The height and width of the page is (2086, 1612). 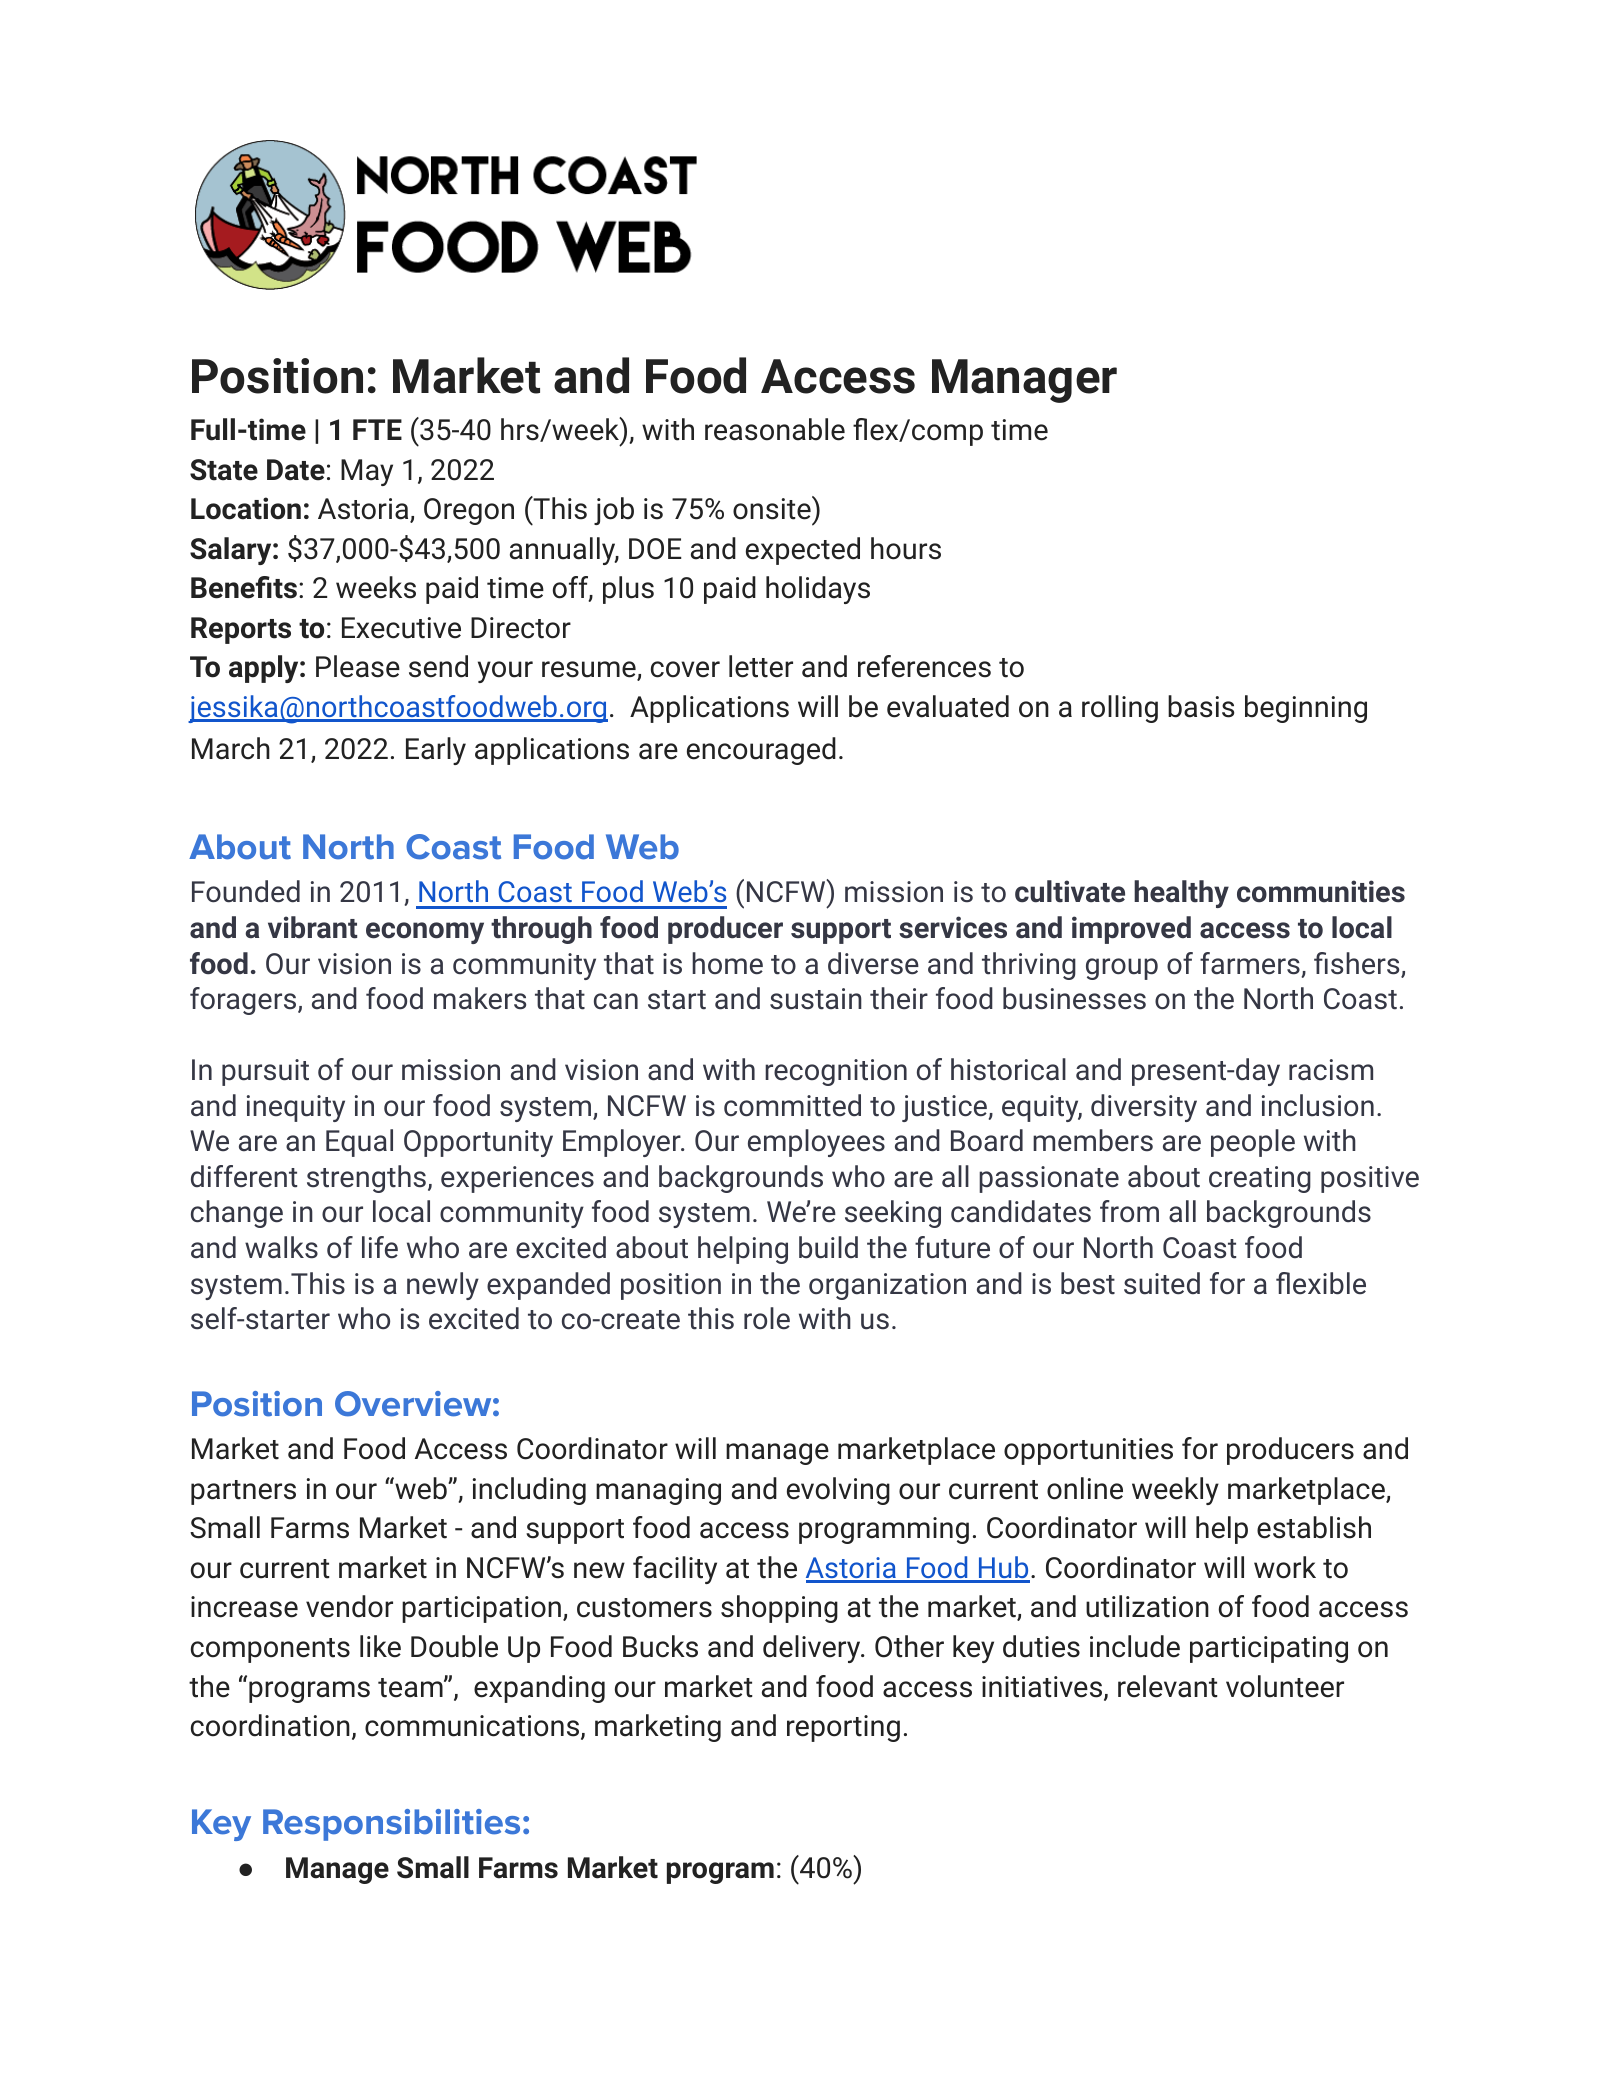 What do you see at coordinates (727, 963) in the page?
I see `home` at bounding box center [727, 963].
